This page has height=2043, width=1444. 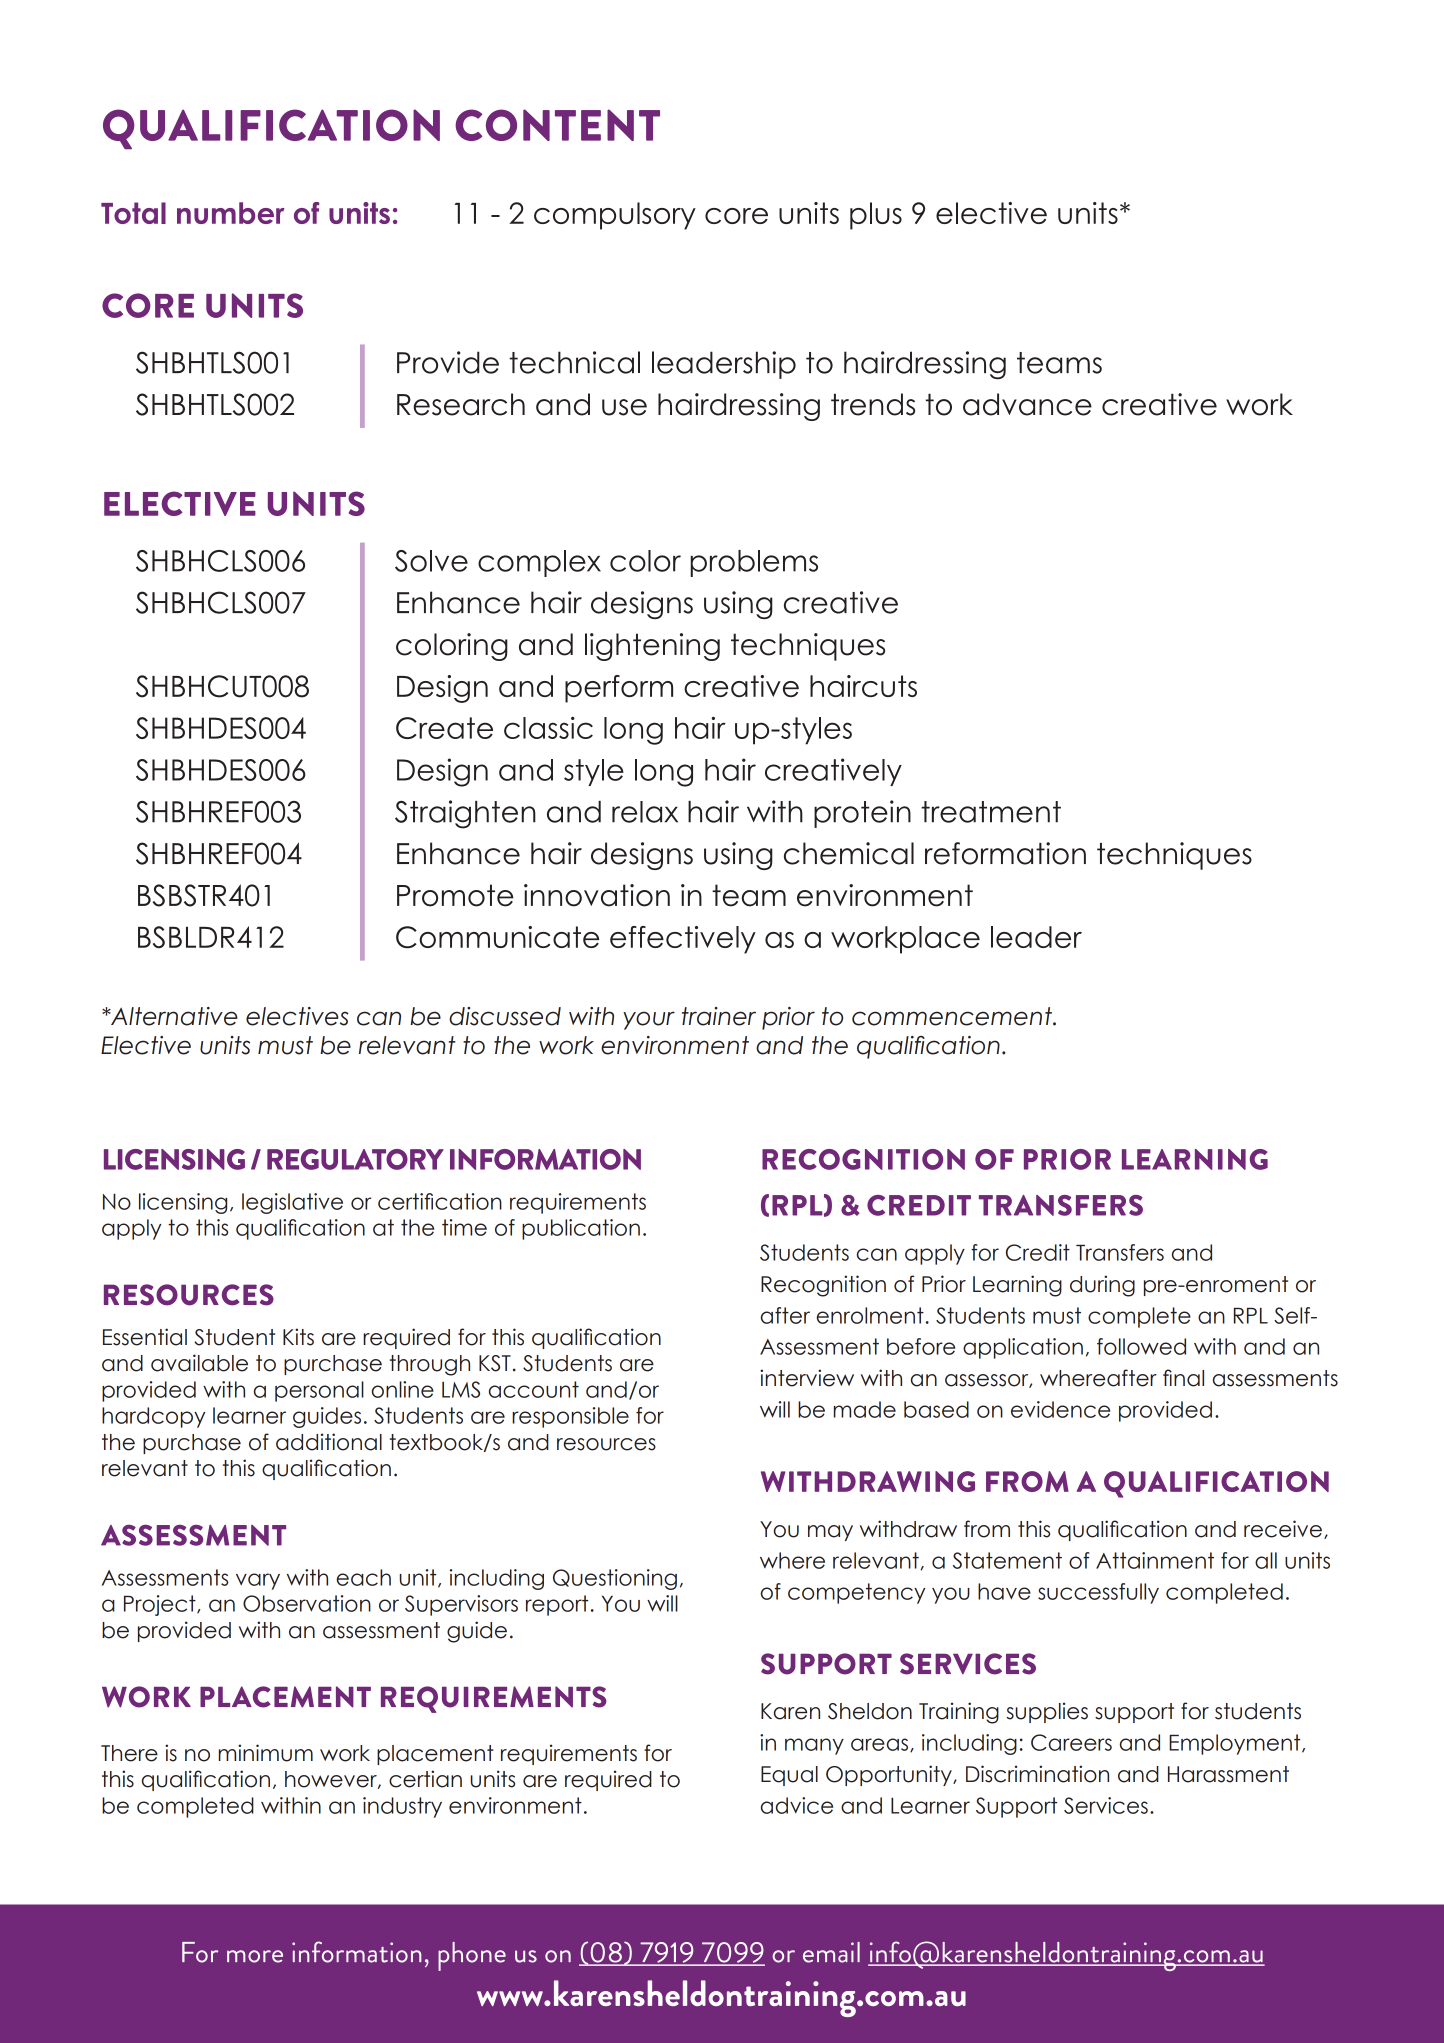 I want to click on compulsory, so click(x=615, y=216).
